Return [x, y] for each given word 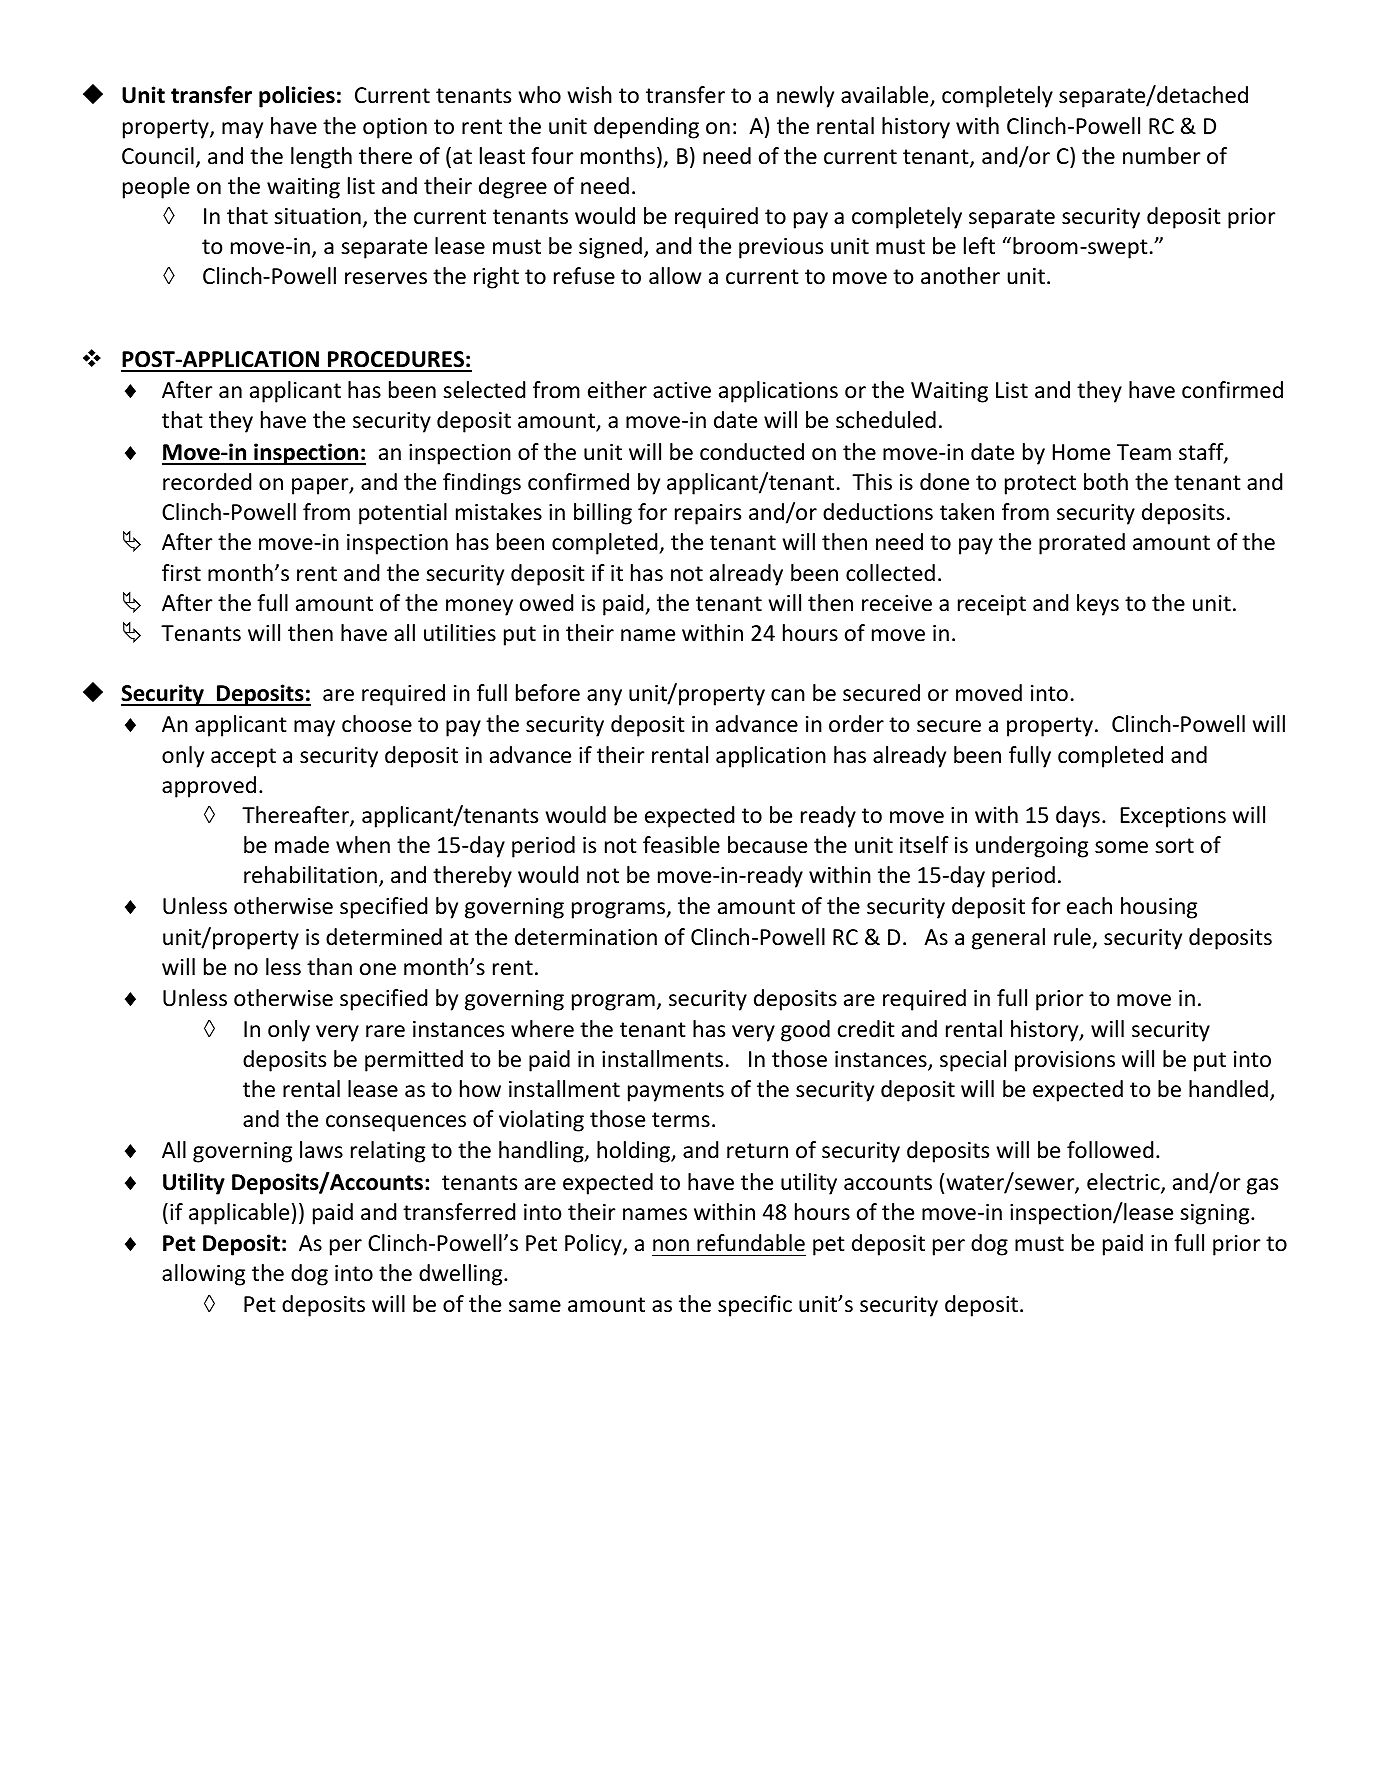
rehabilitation [310, 875]
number [1162, 156]
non [671, 1245]
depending [646, 128]
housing [1159, 908]
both [1106, 482]
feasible [681, 845]
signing [1216, 1214]
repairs [708, 514]
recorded [207, 482]
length [321, 158]
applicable [239, 1214]
